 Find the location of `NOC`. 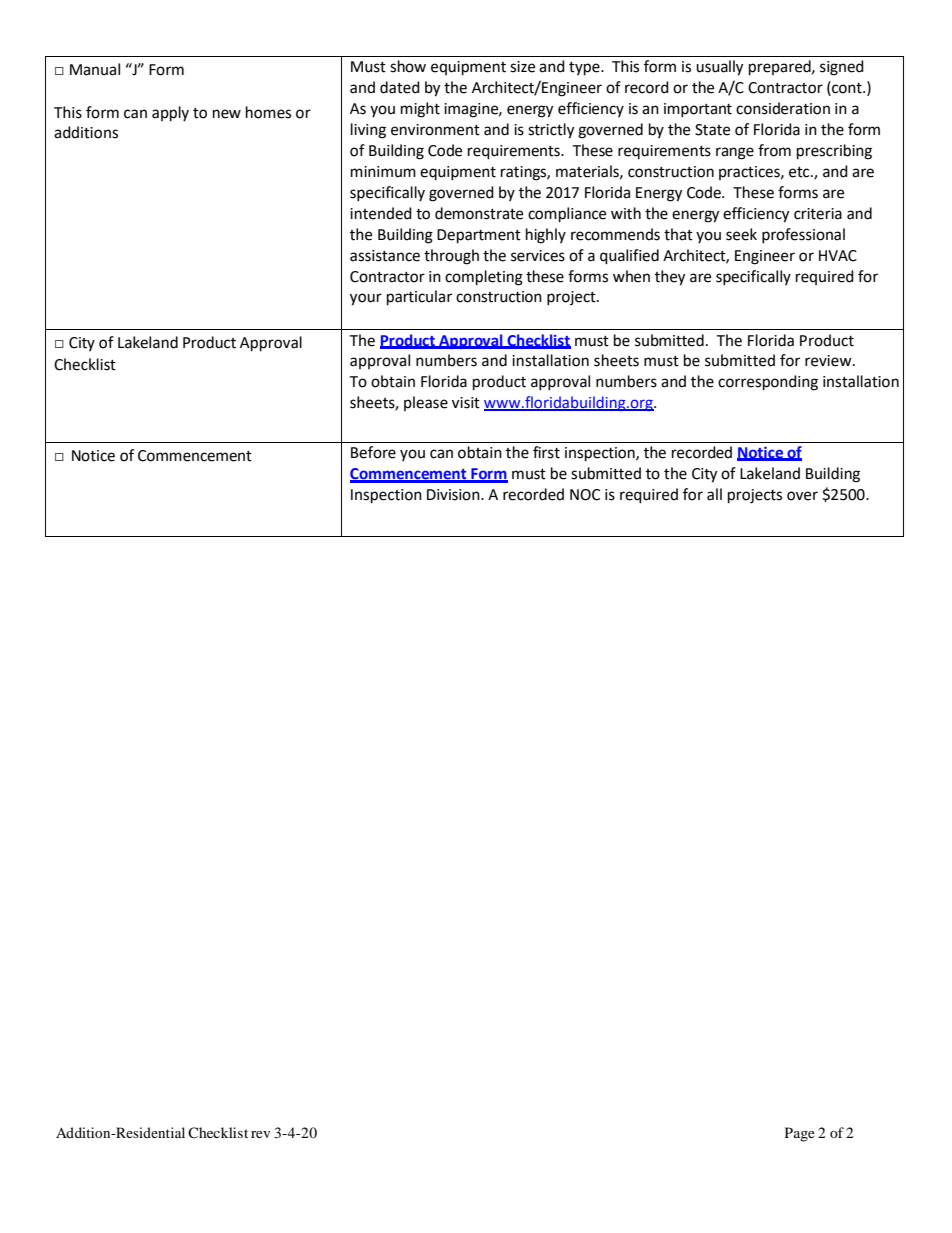

NOC is located at coordinates (585, 495).
